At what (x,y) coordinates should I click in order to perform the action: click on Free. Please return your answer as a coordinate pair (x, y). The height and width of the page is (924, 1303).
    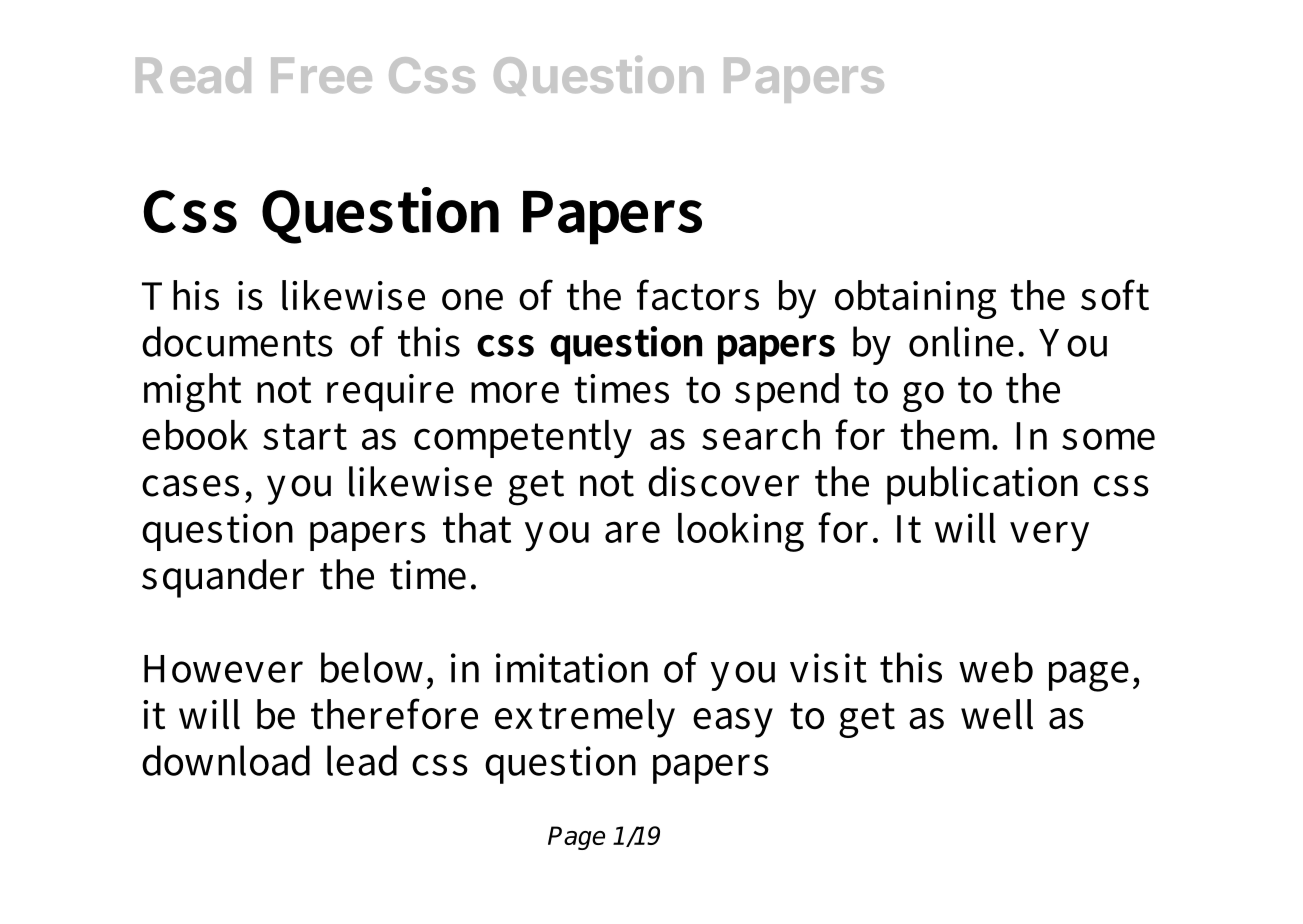
    Looking at the image, I should click on (321, 75).
